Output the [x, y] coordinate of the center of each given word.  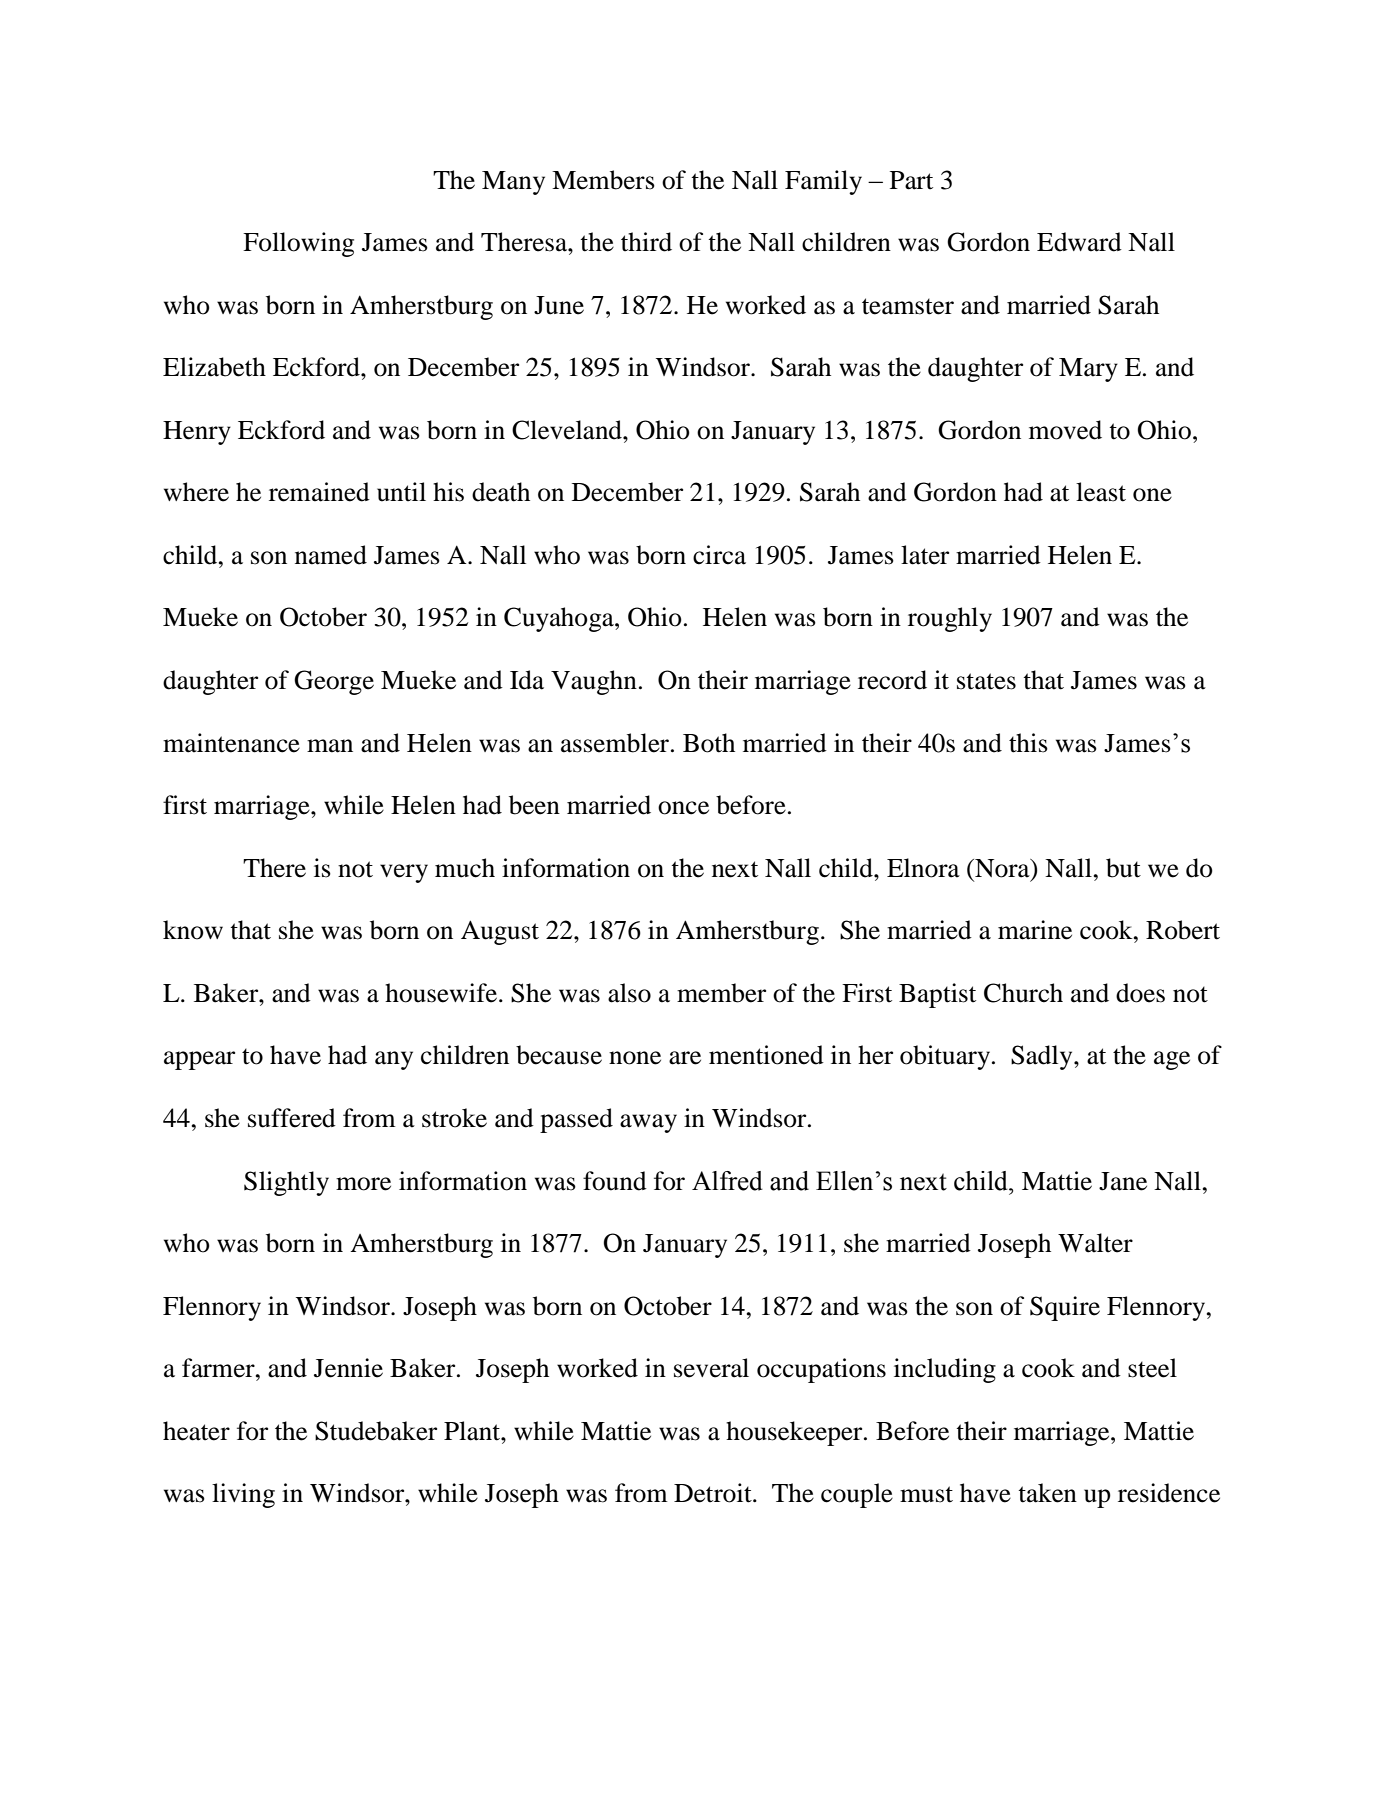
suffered [292, 1118]
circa [719, 555]
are [685, 1058]
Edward [1079, 242]
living [243, 1495]
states [986, 681]
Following [298, 244]
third [646, 242]
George [334, 682]
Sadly [1043, 1057]
